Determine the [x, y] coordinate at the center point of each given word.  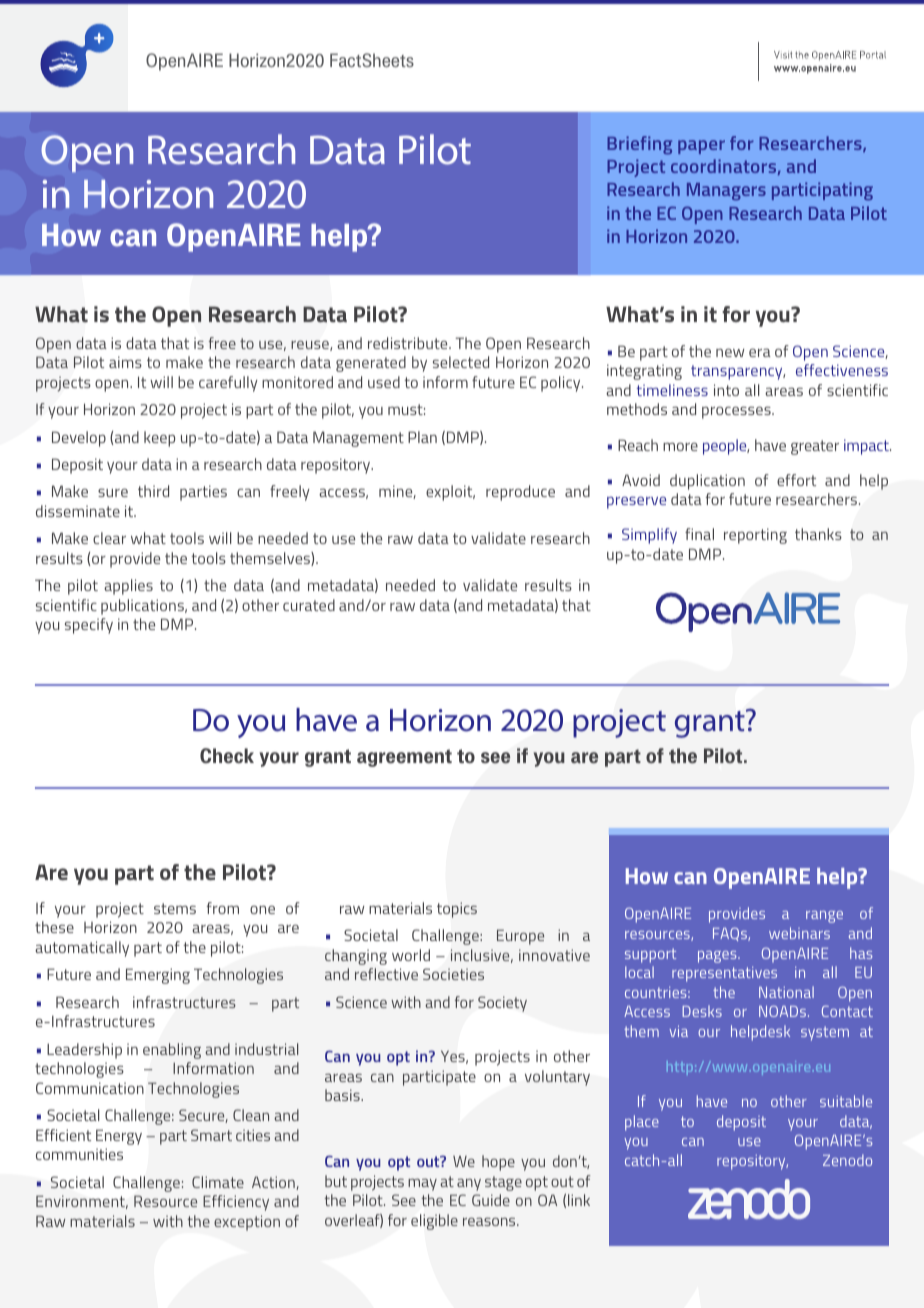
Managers [726, 192]
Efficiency [236, 1203]
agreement [404, 758]
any [469, 1185]
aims [125, 362]
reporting [755, 536]
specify [89, 626]
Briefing [639, 145]
